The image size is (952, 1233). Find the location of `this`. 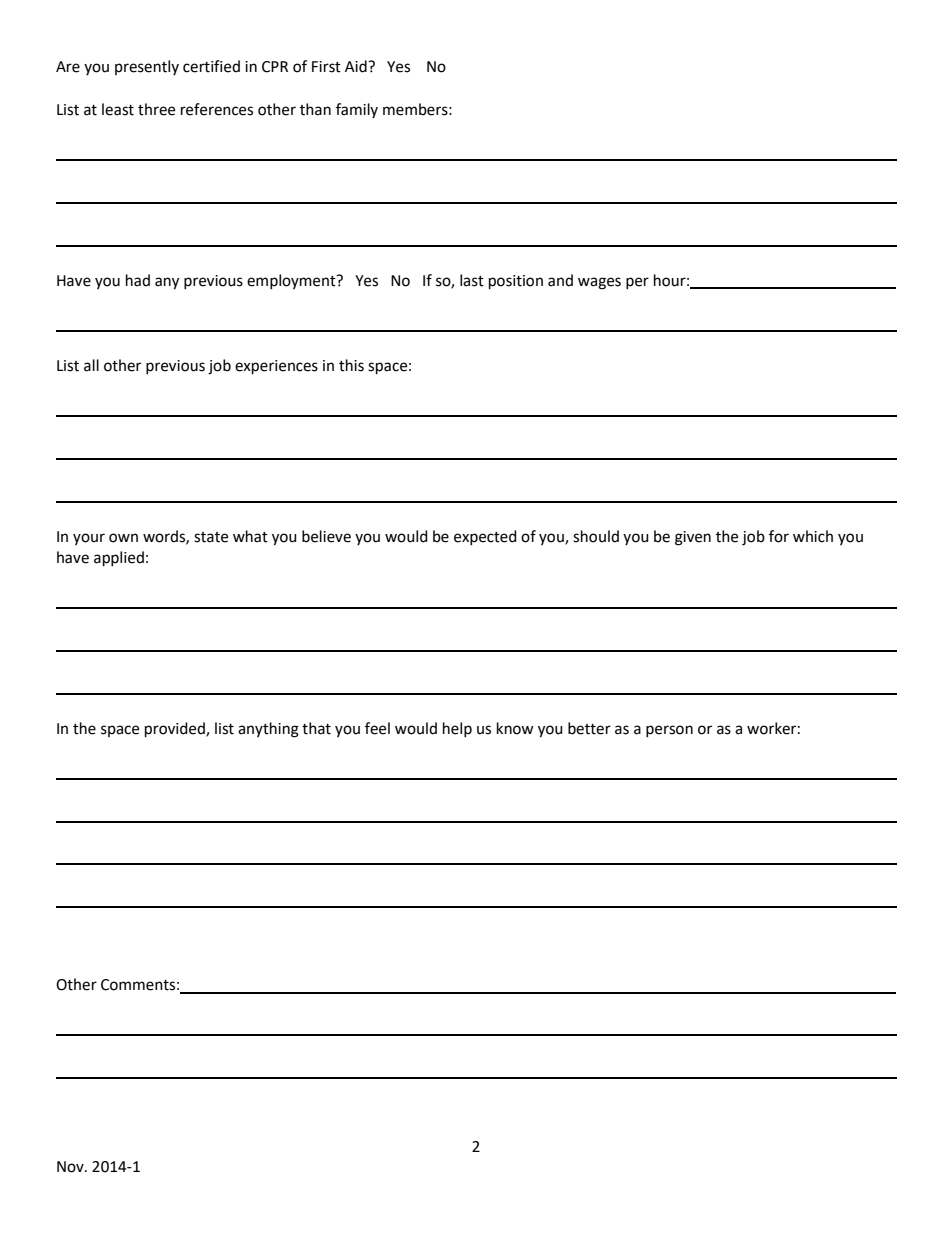

this is located at coordinates (351, 365).
